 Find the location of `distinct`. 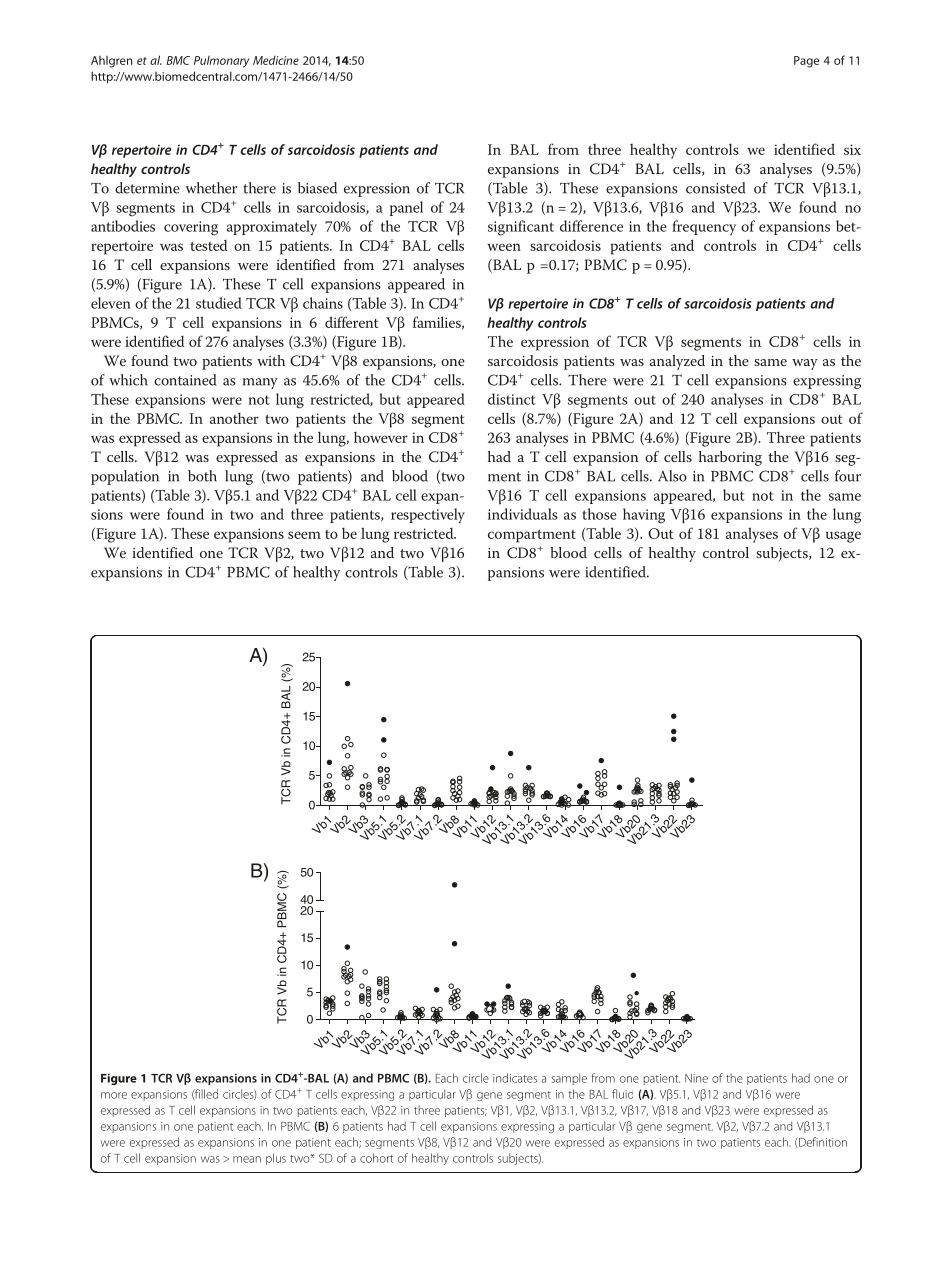

distinct is located at coordinates (512, 399).
